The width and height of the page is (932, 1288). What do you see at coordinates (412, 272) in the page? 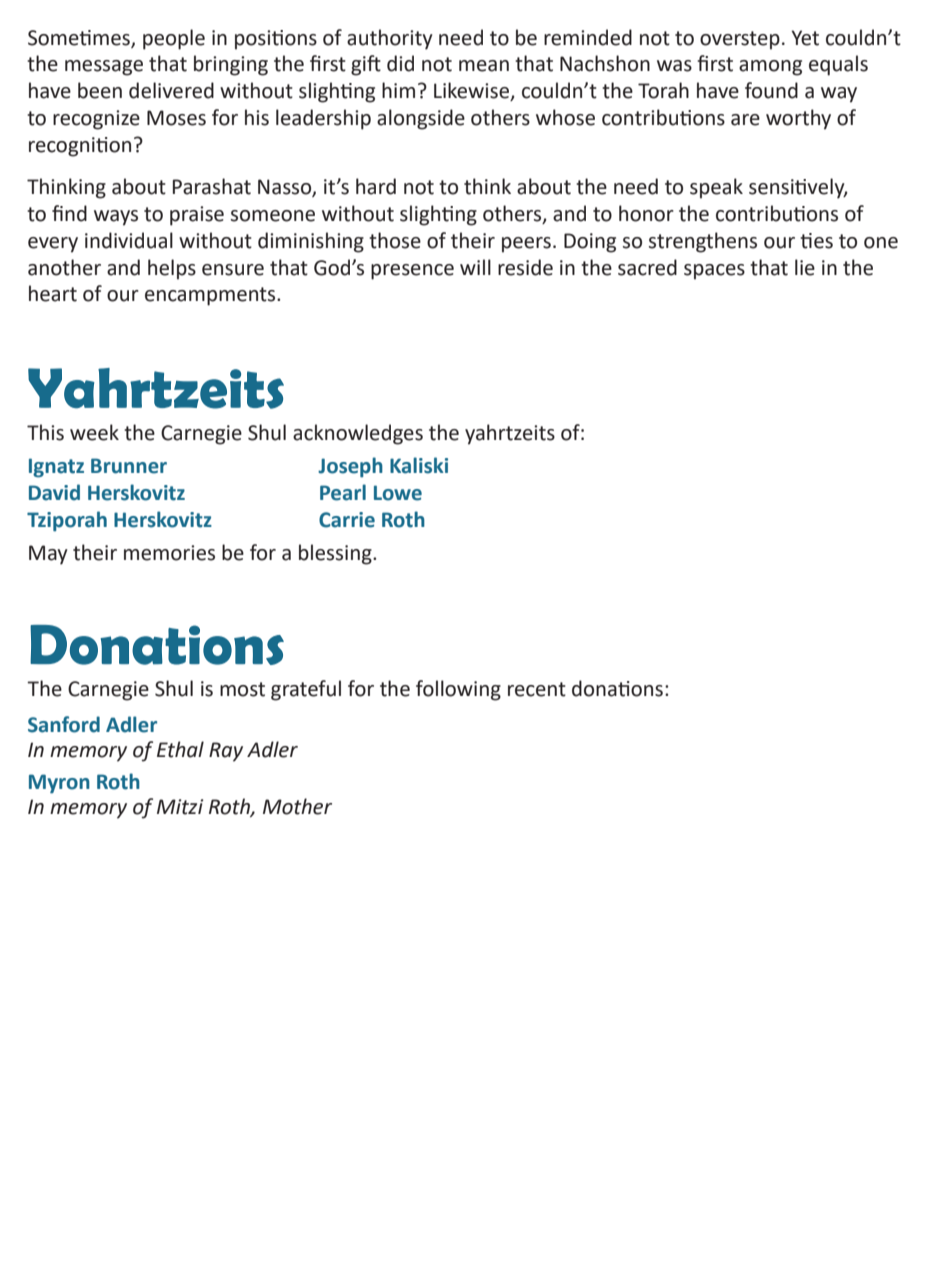
I see `presence` at bounding box center [412, 272].
